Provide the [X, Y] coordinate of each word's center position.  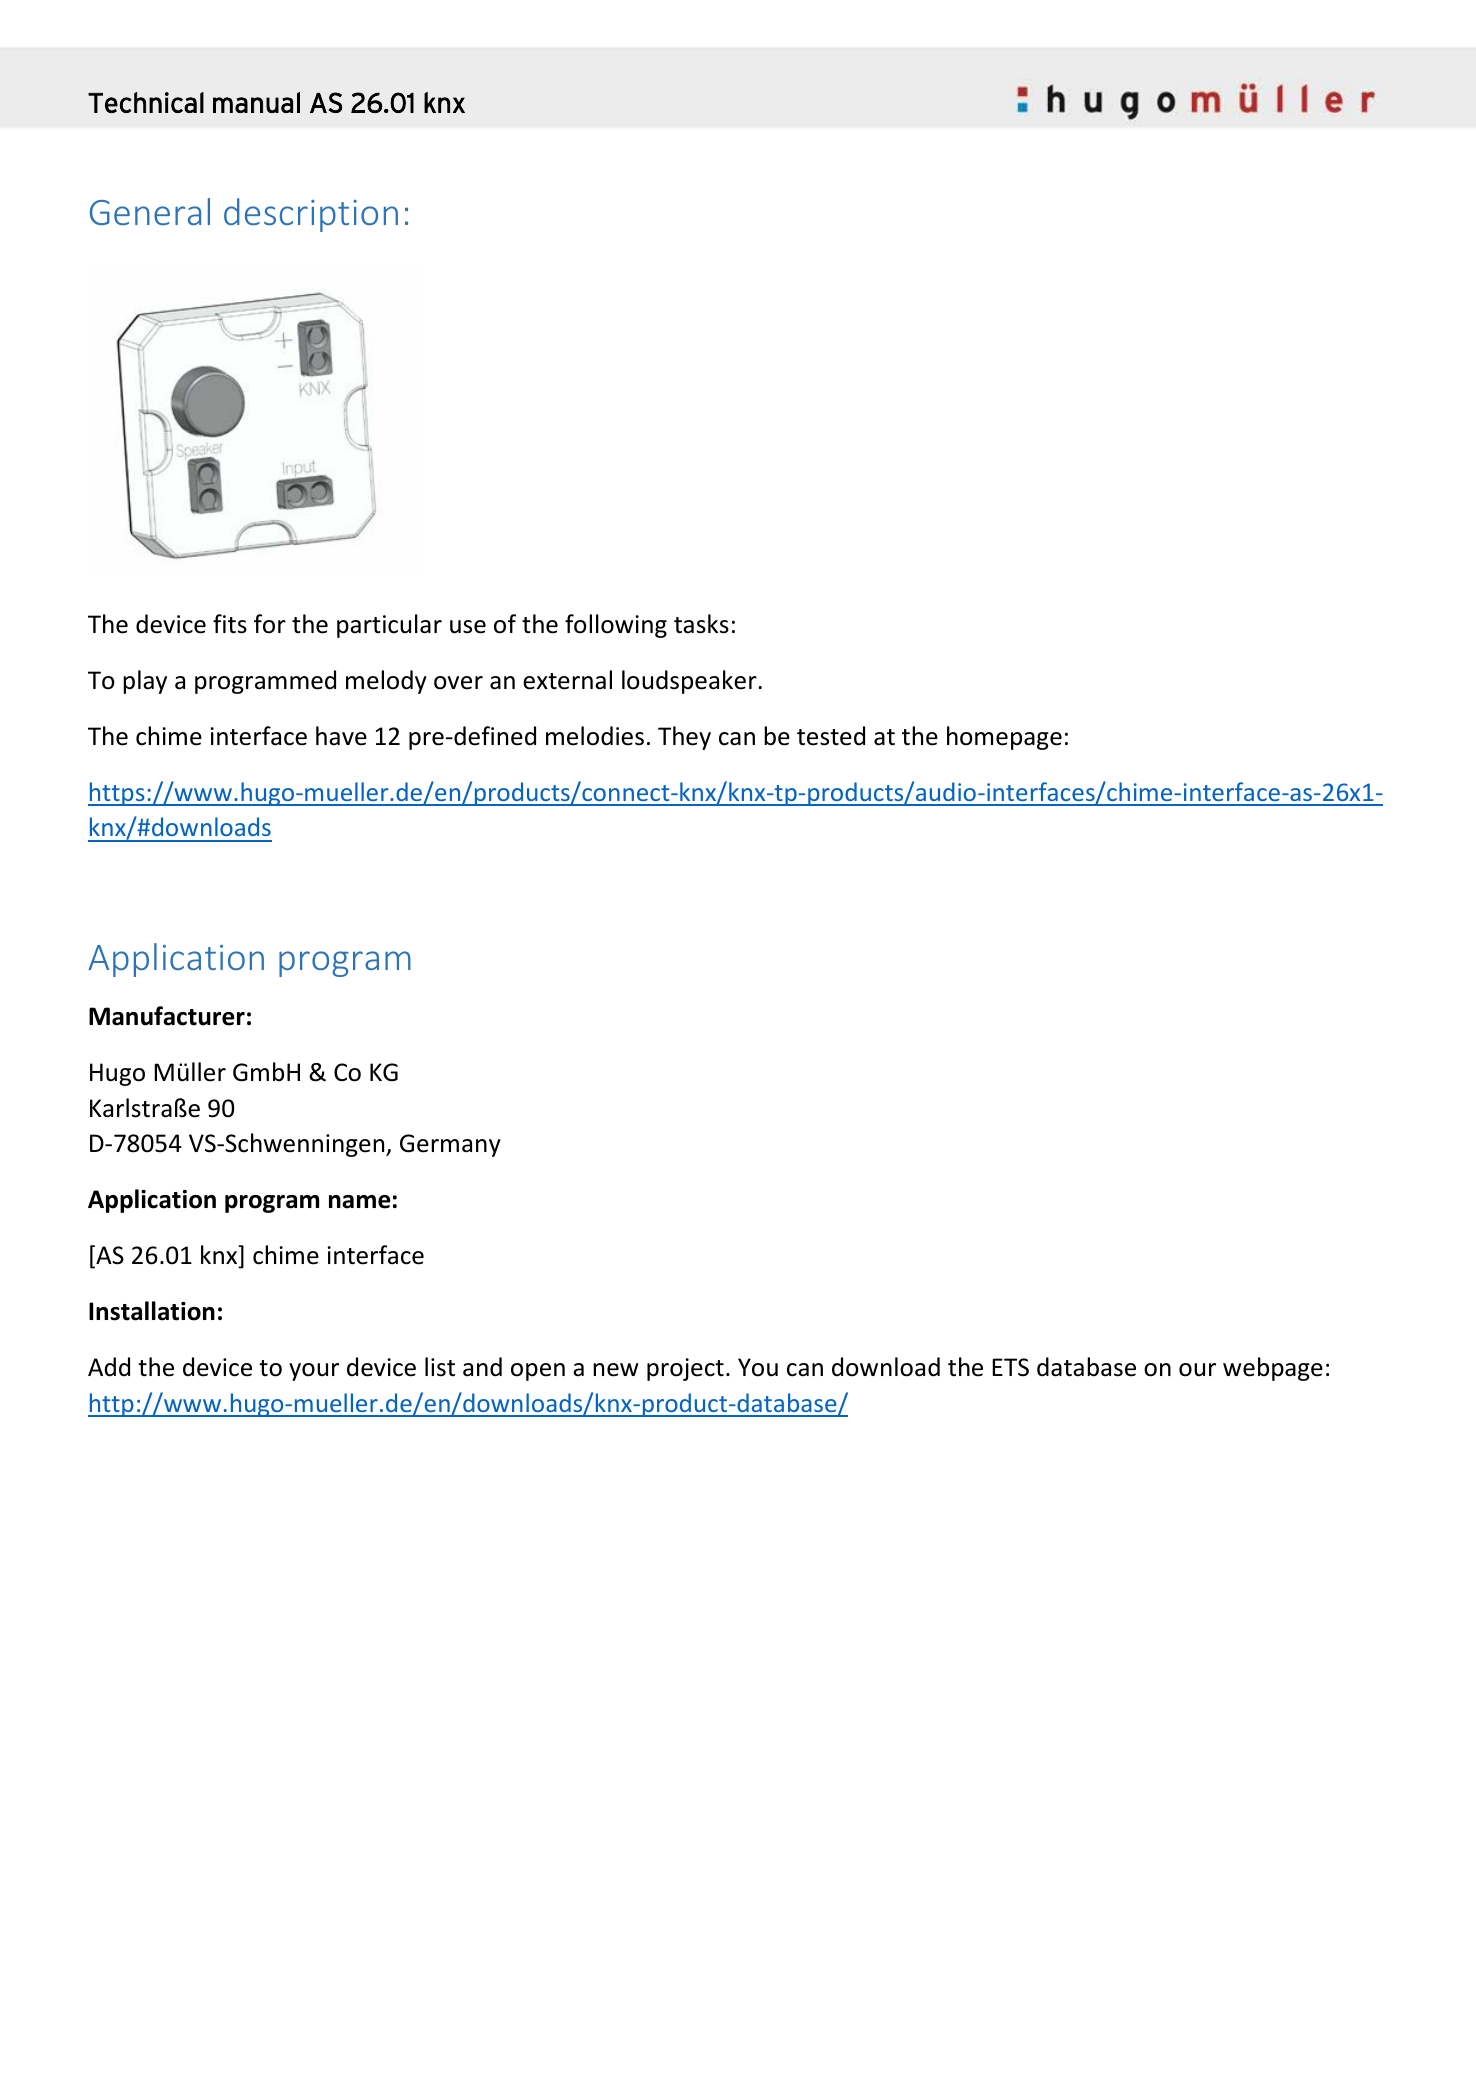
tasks [701, 624]
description [311, 215]
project [685, 1369]
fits [230, 624]
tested [831, 736]
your [314, 1372]
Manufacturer [167, 1016]
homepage [1004, 738]
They [684, 738]
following [616, 626]
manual [256, 102]
